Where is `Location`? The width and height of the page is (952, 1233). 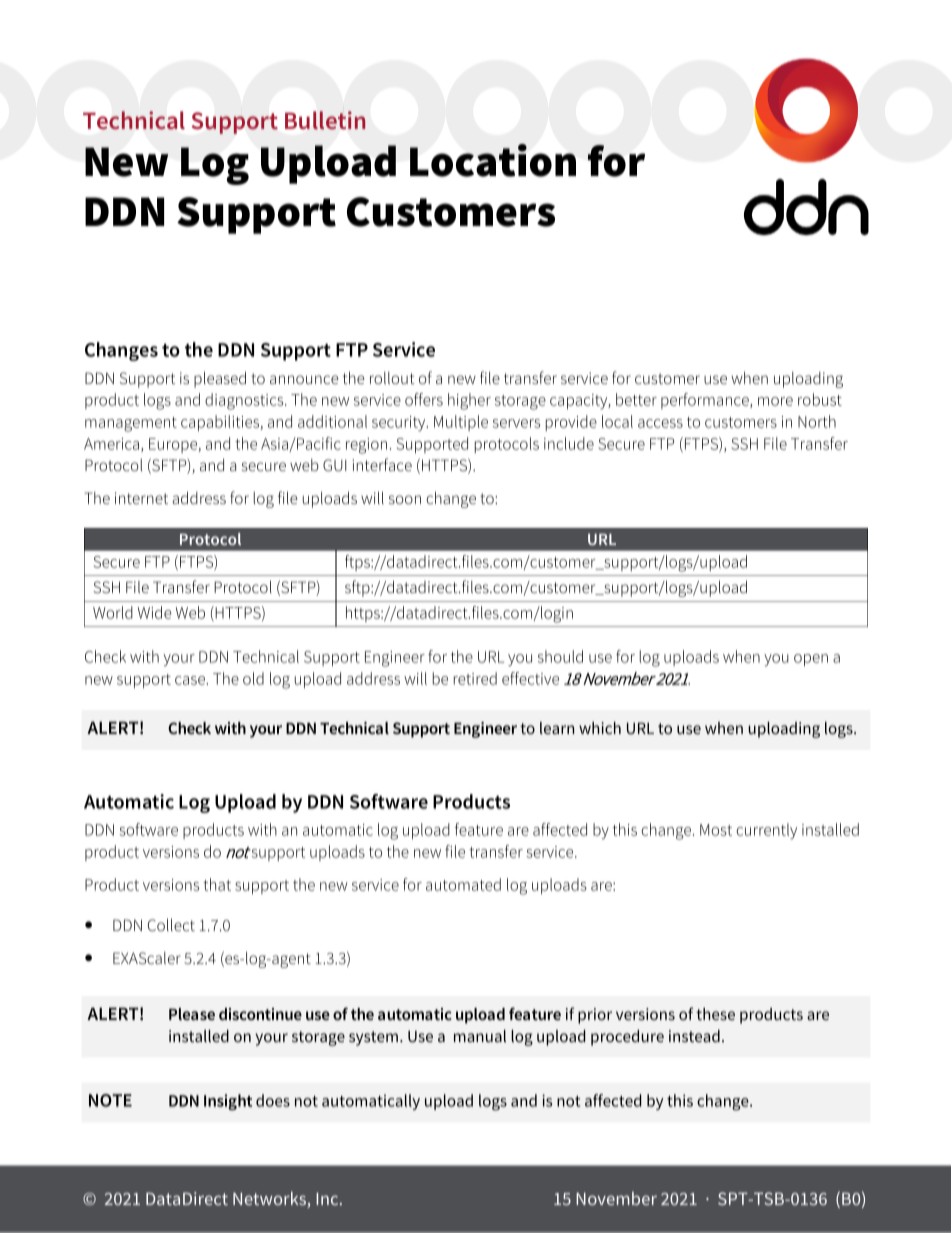
Location is located at coordinates (493, 160).
